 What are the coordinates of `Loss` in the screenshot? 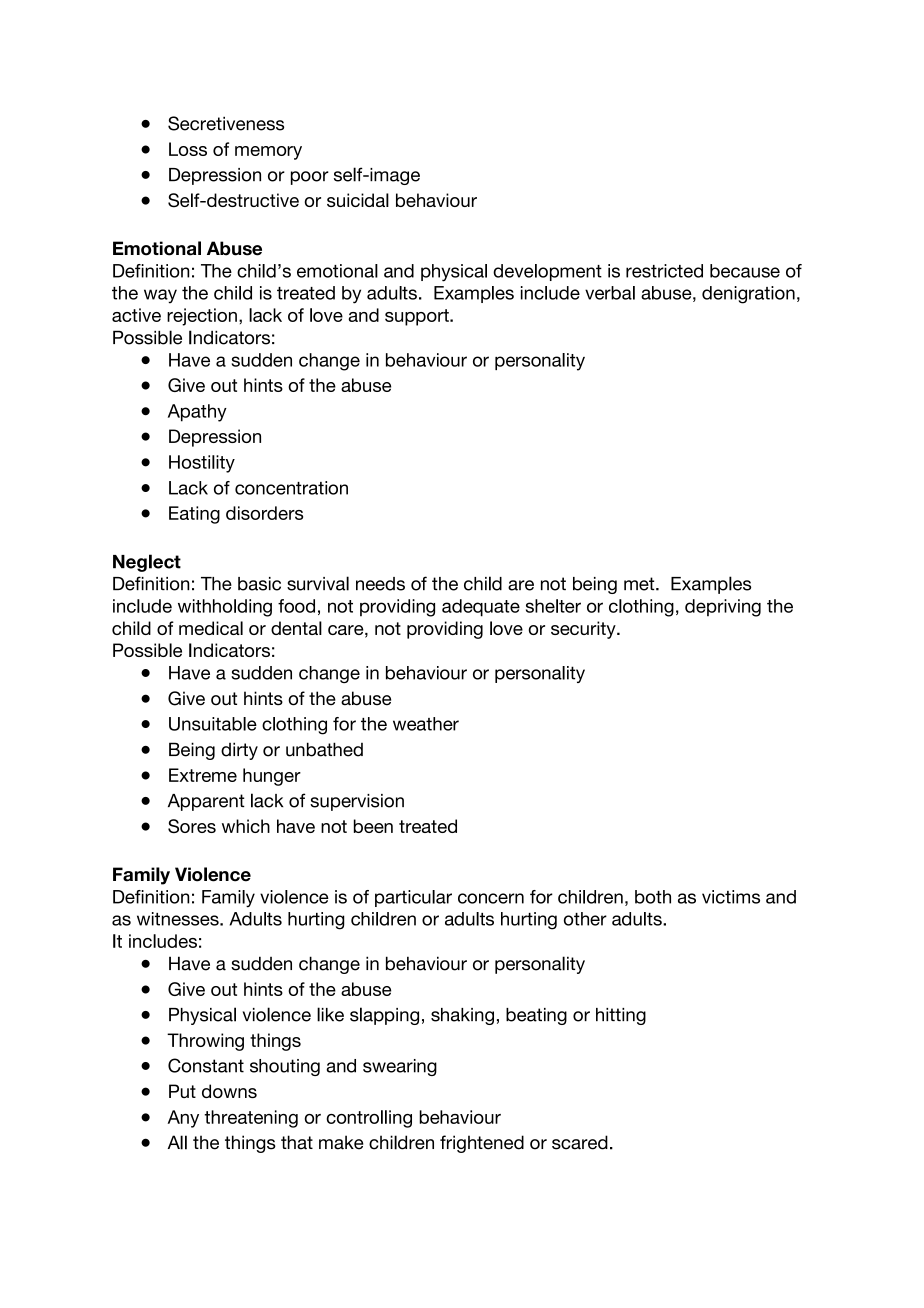 It's located at (188, 149).
